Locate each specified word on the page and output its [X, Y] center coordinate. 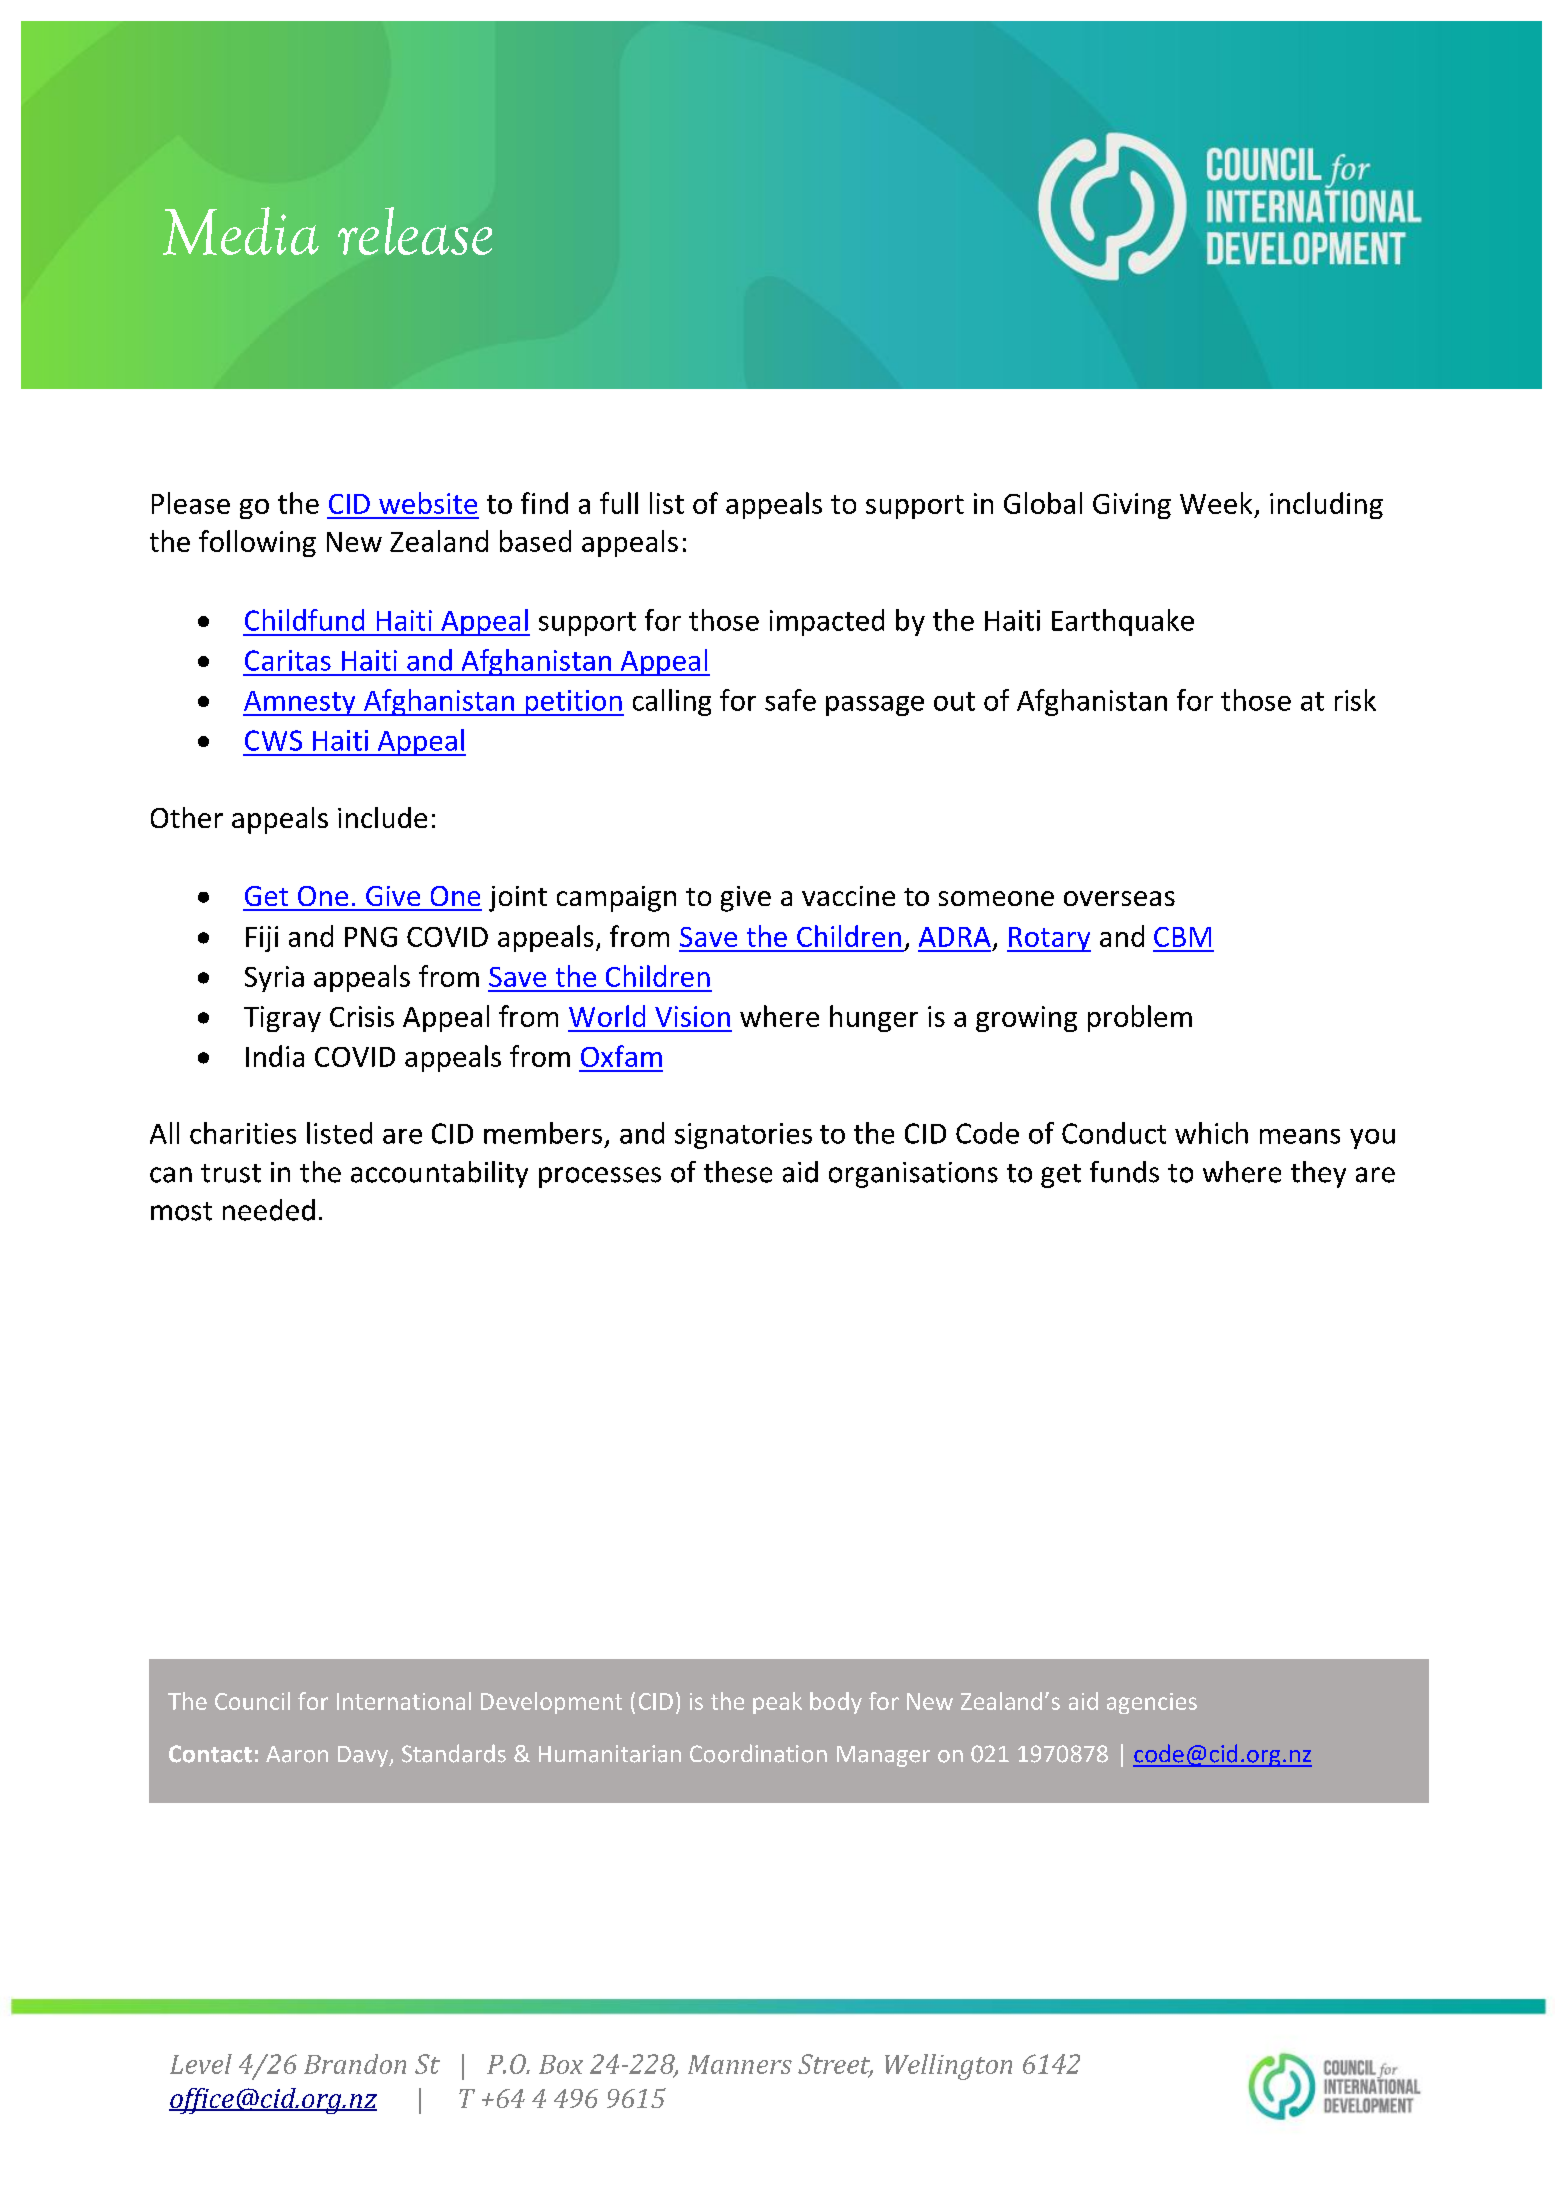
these [738, 1172]
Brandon [355, 2064]
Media [241, 231]
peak [777, 1703]
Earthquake [1123, 622]
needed [269, 1210]
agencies [1152, 1703]
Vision [692, 1016]
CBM [1182, 937]
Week [1216, 503]
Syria [274, 979]
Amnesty [300, 703]
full [619, 503]
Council [252, 1701]
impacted [827, 622]
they [1318, 1174]
